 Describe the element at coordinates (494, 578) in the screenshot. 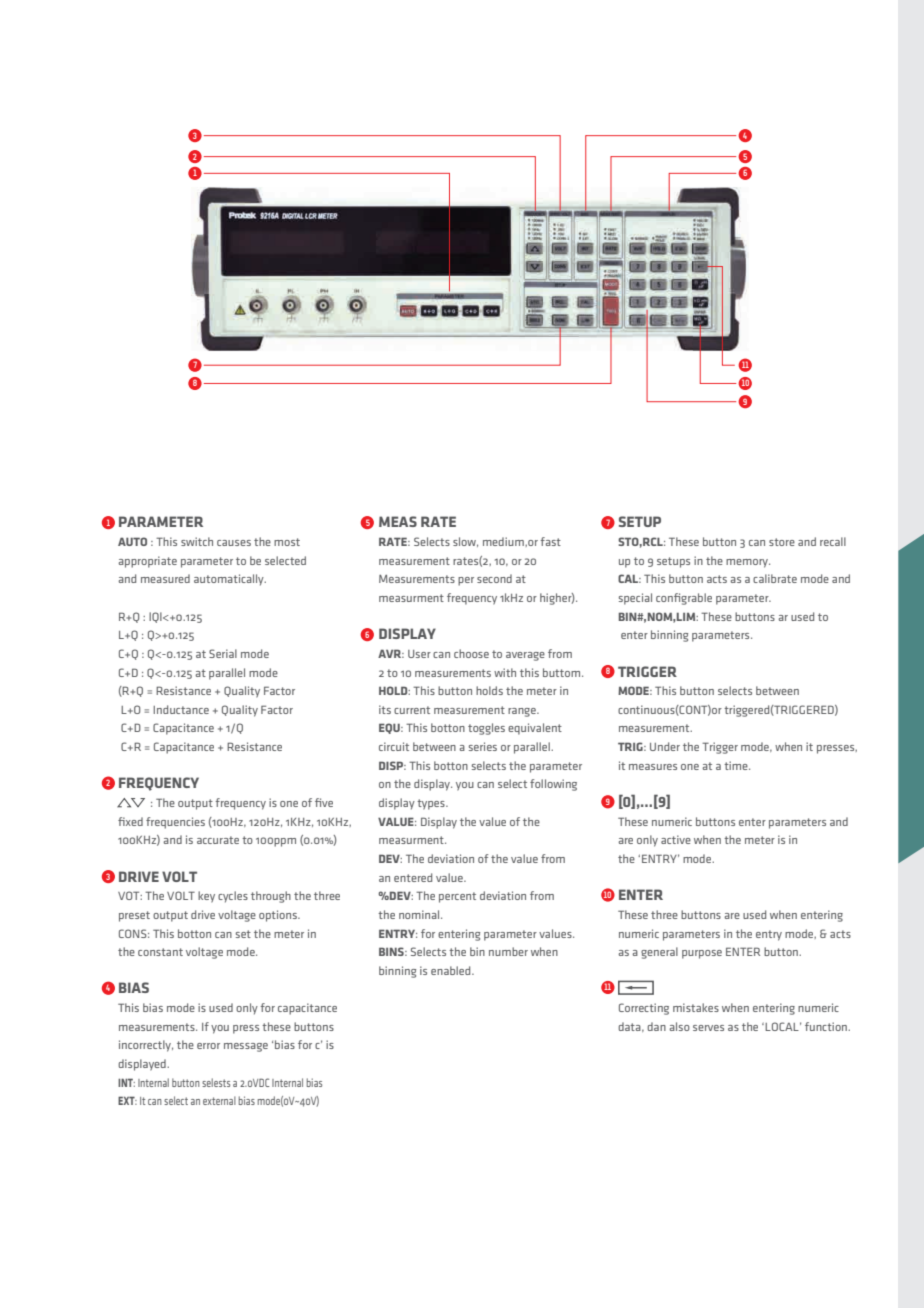

I see `second` at that location.
